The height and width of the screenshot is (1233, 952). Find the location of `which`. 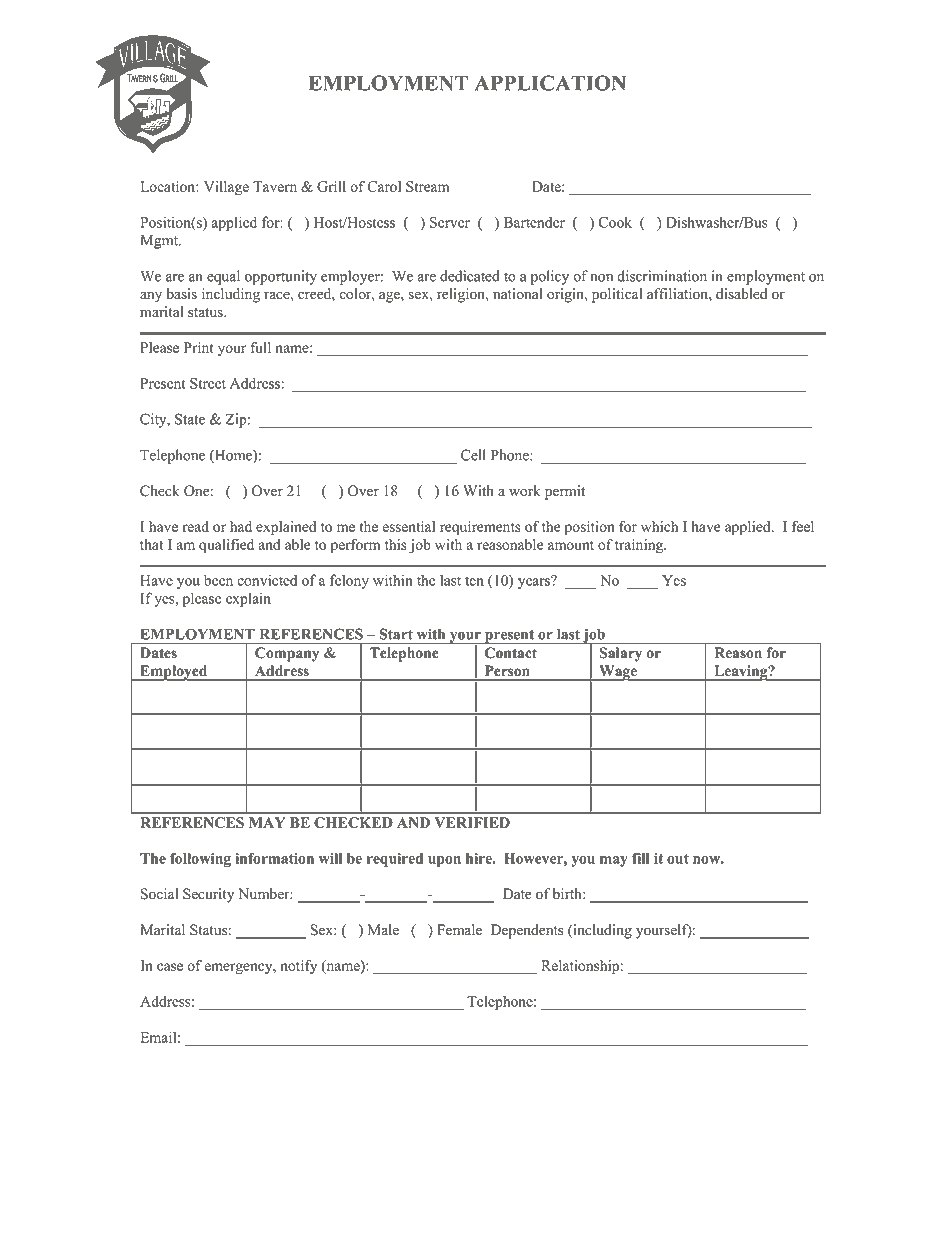

which is located at coordinates (659, 526).
